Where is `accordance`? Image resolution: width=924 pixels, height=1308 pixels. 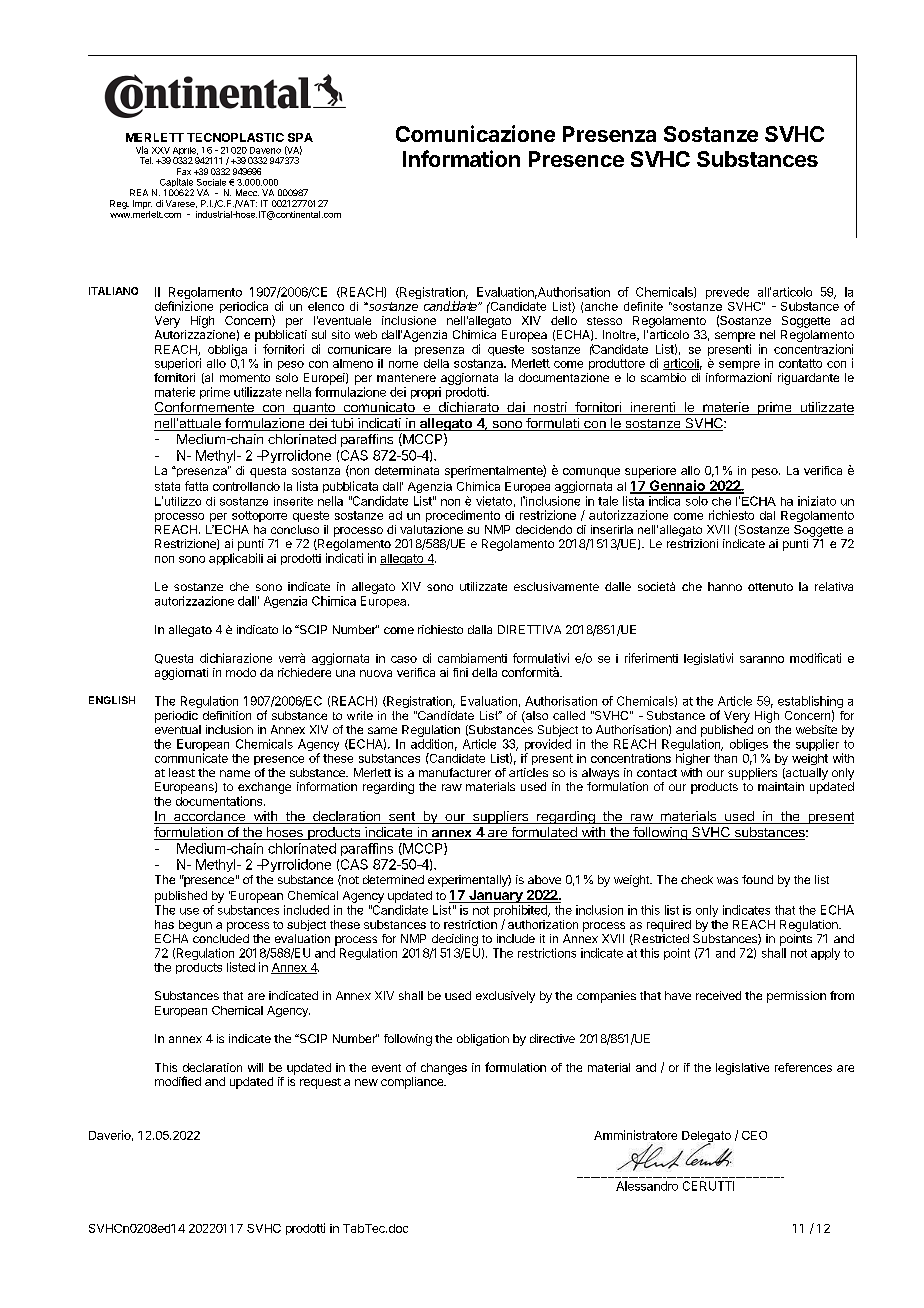
accordance is located at coordinates (209, 817).
